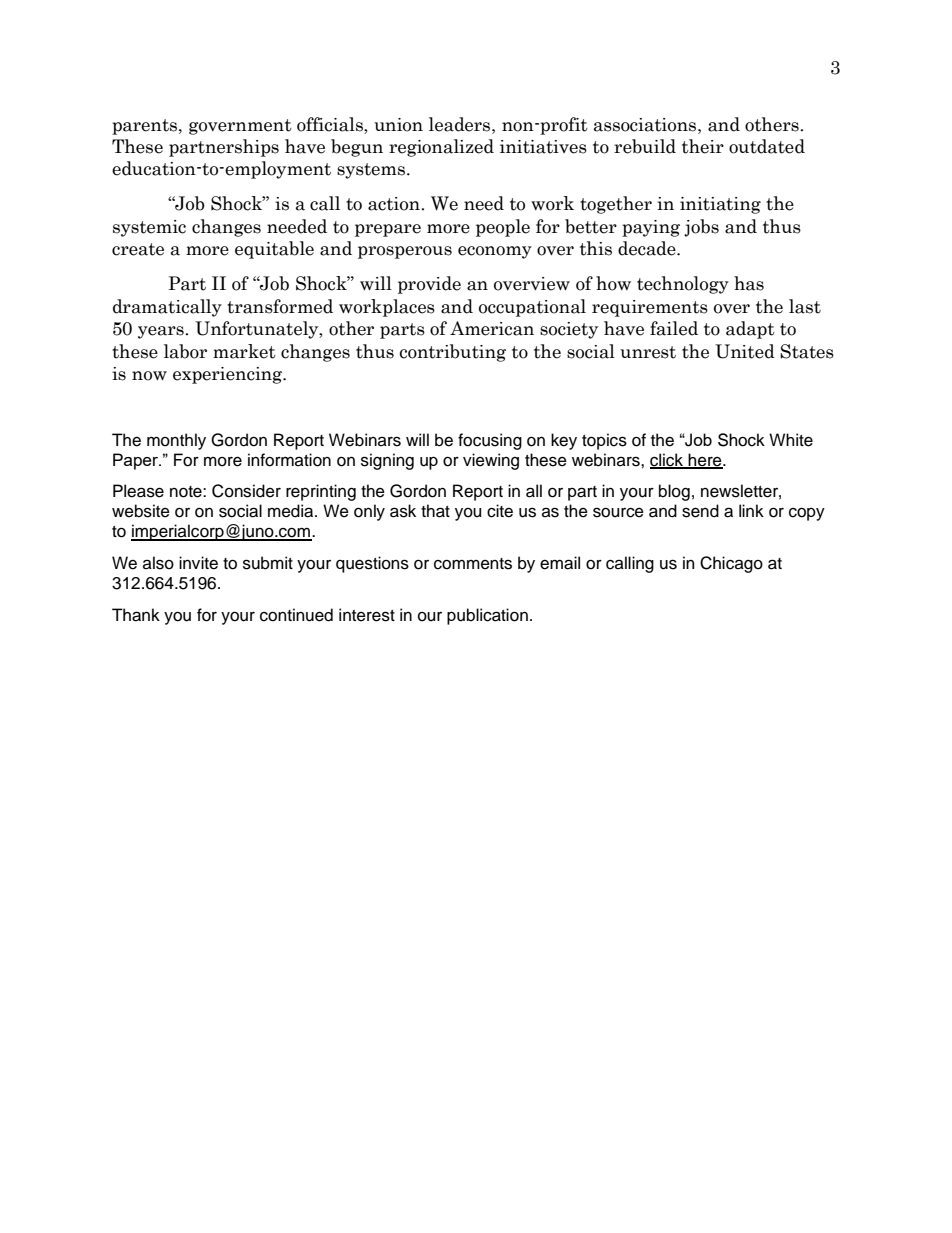 This image has height=1233, width=952. Describe the element at coordinates (441, 148) in the image. I see `regionalized` at that location.
